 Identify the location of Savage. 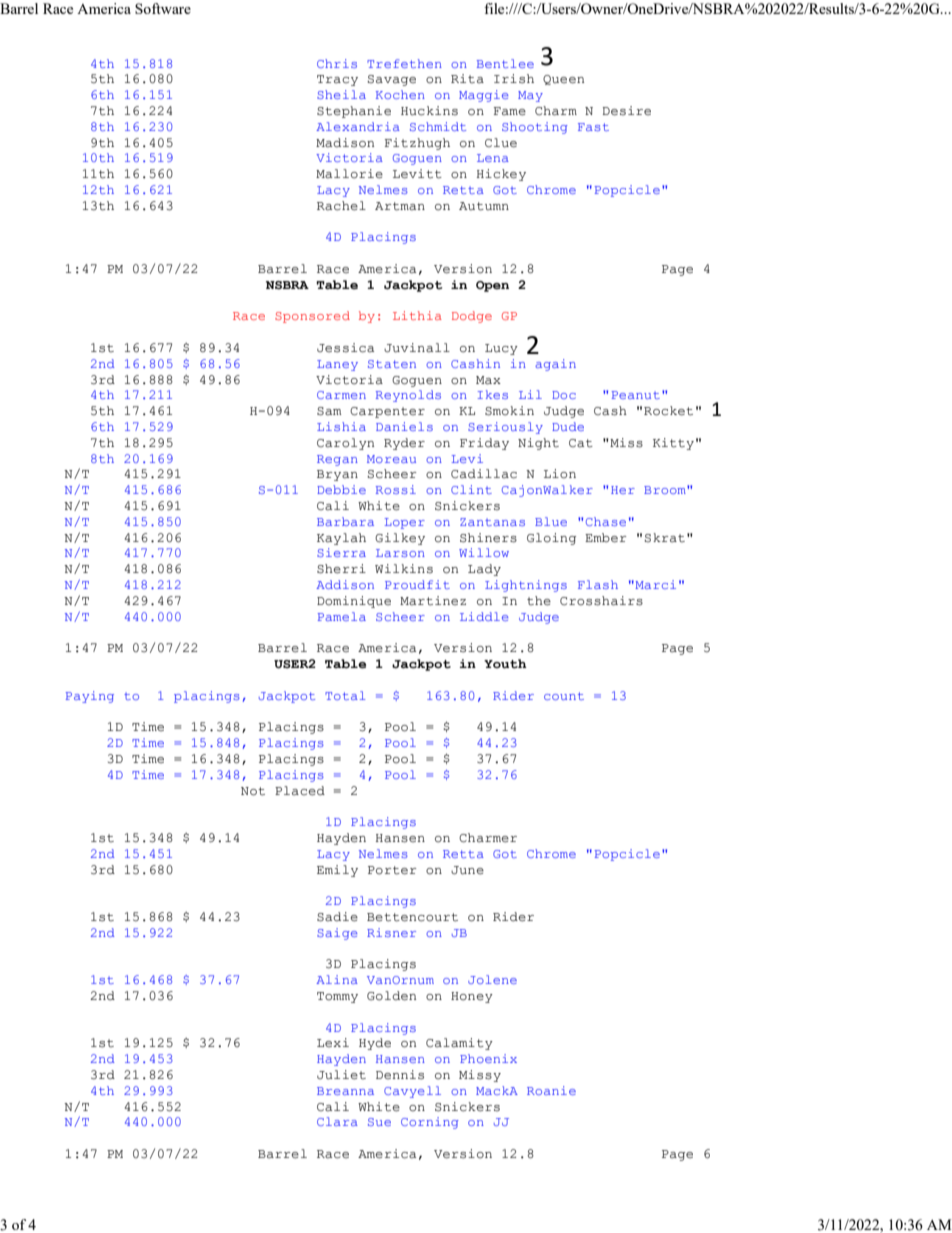
(392, 80).
